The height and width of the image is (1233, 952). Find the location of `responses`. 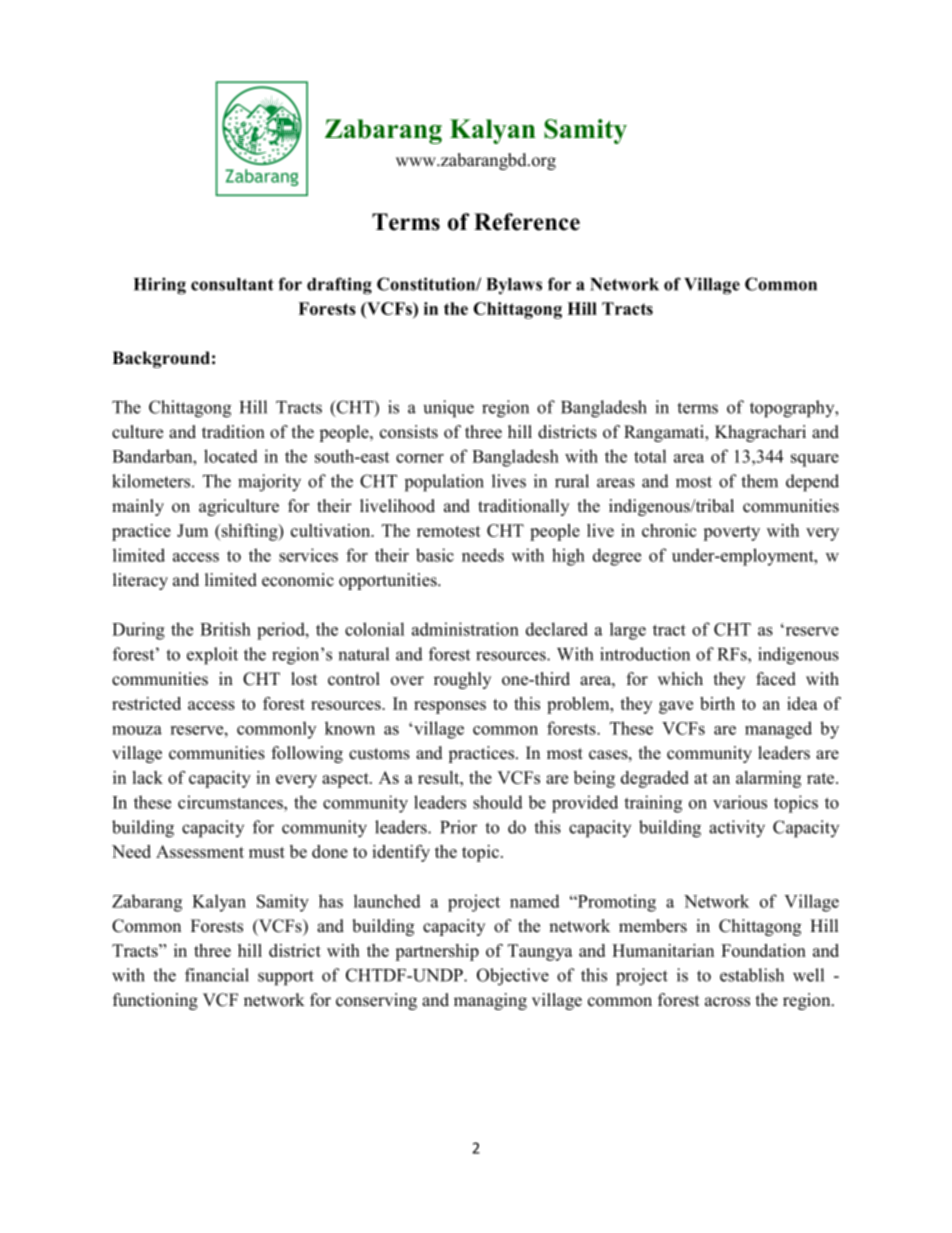

responses is located at coordinates (450, 707).
